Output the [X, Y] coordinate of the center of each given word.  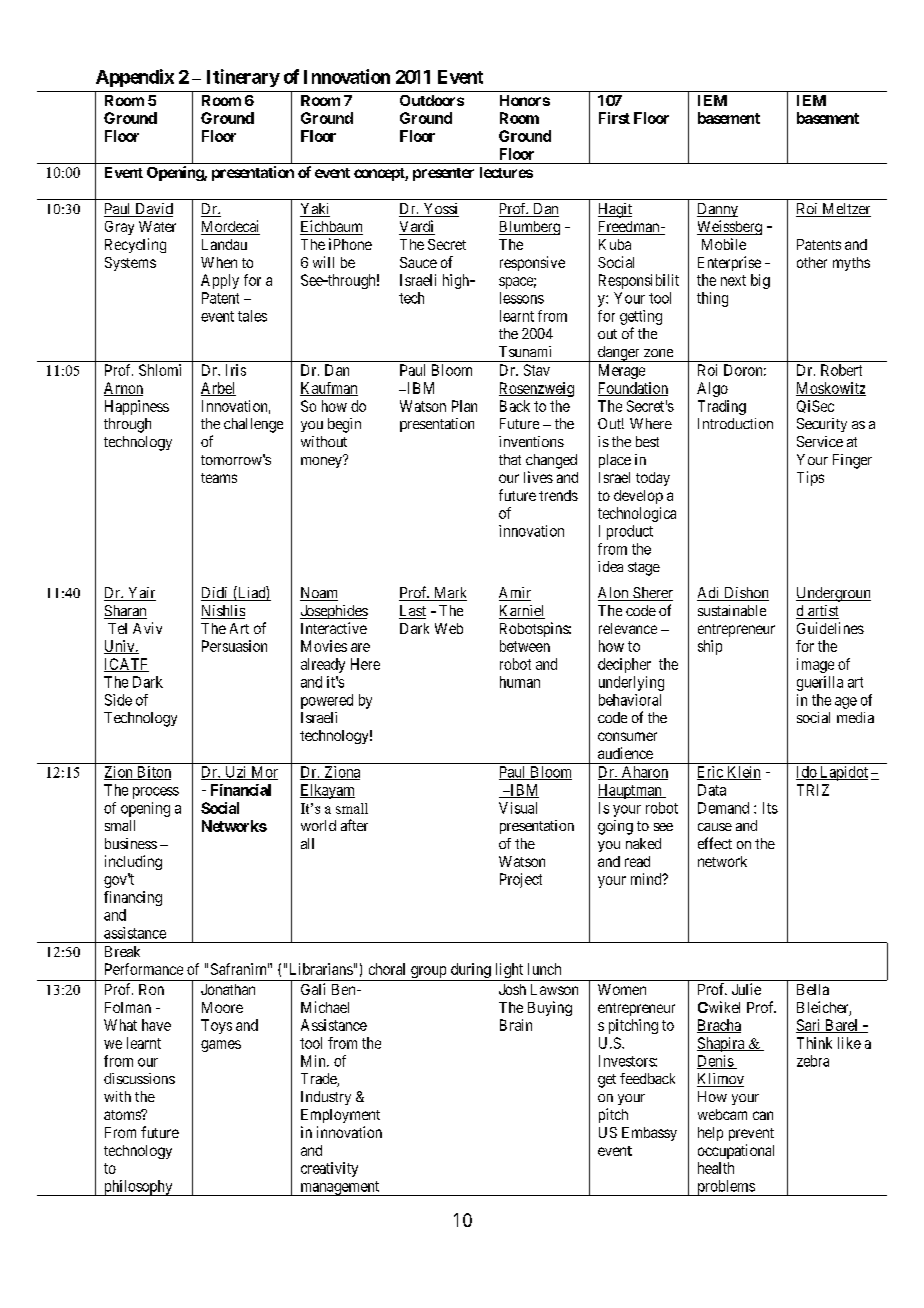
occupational [736, 1151]
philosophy [138, 1188]
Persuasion [234, 646]
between [525, 646]
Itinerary [243, 78]
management [340, 1188]
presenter [443, 174]
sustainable [732, 610]
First [614, 118]
